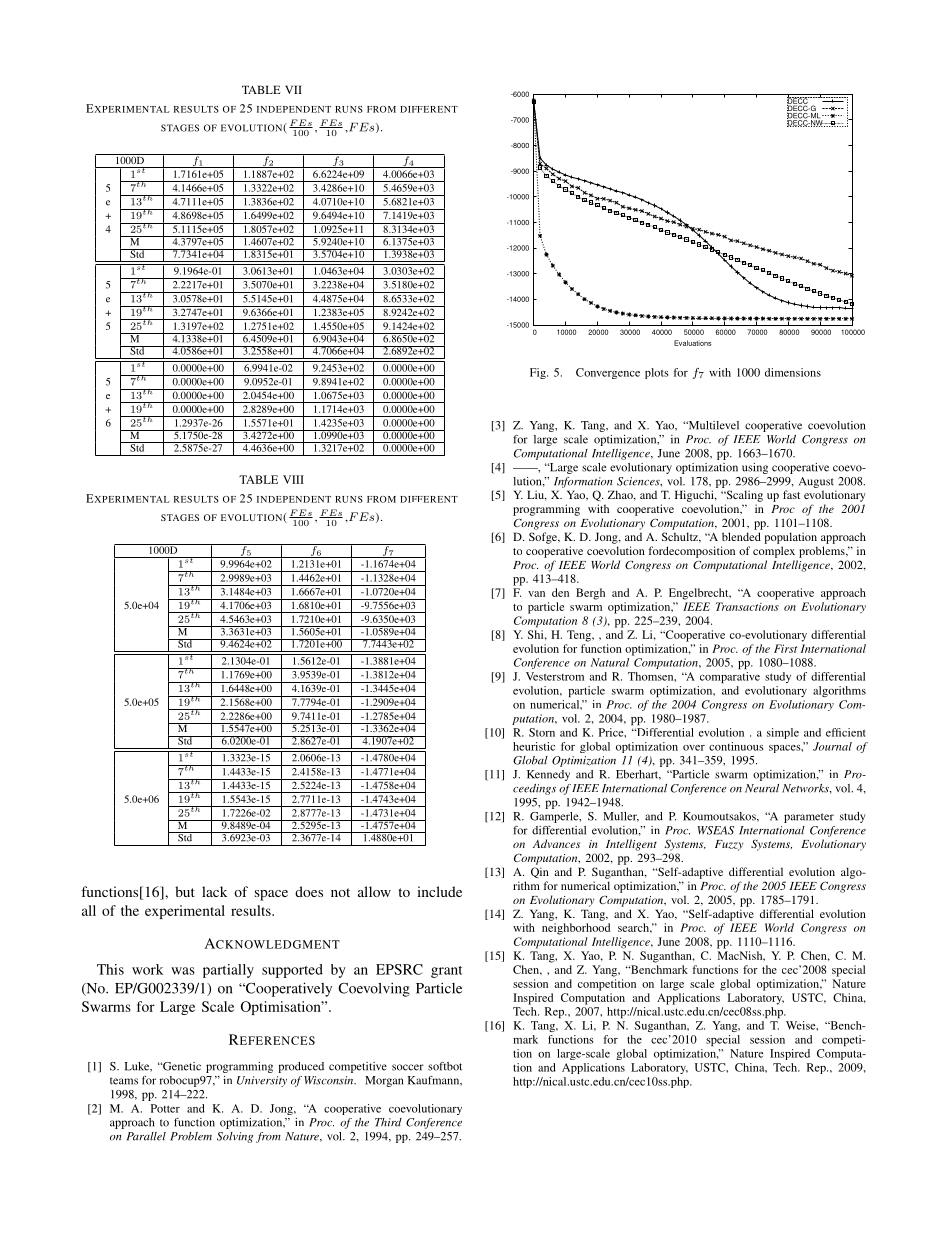 This screenshot has height=1233, width=952. What do you see at coordinates (185, 891) in the screenshot?
I see `but` at bounding box center [185, 891].
